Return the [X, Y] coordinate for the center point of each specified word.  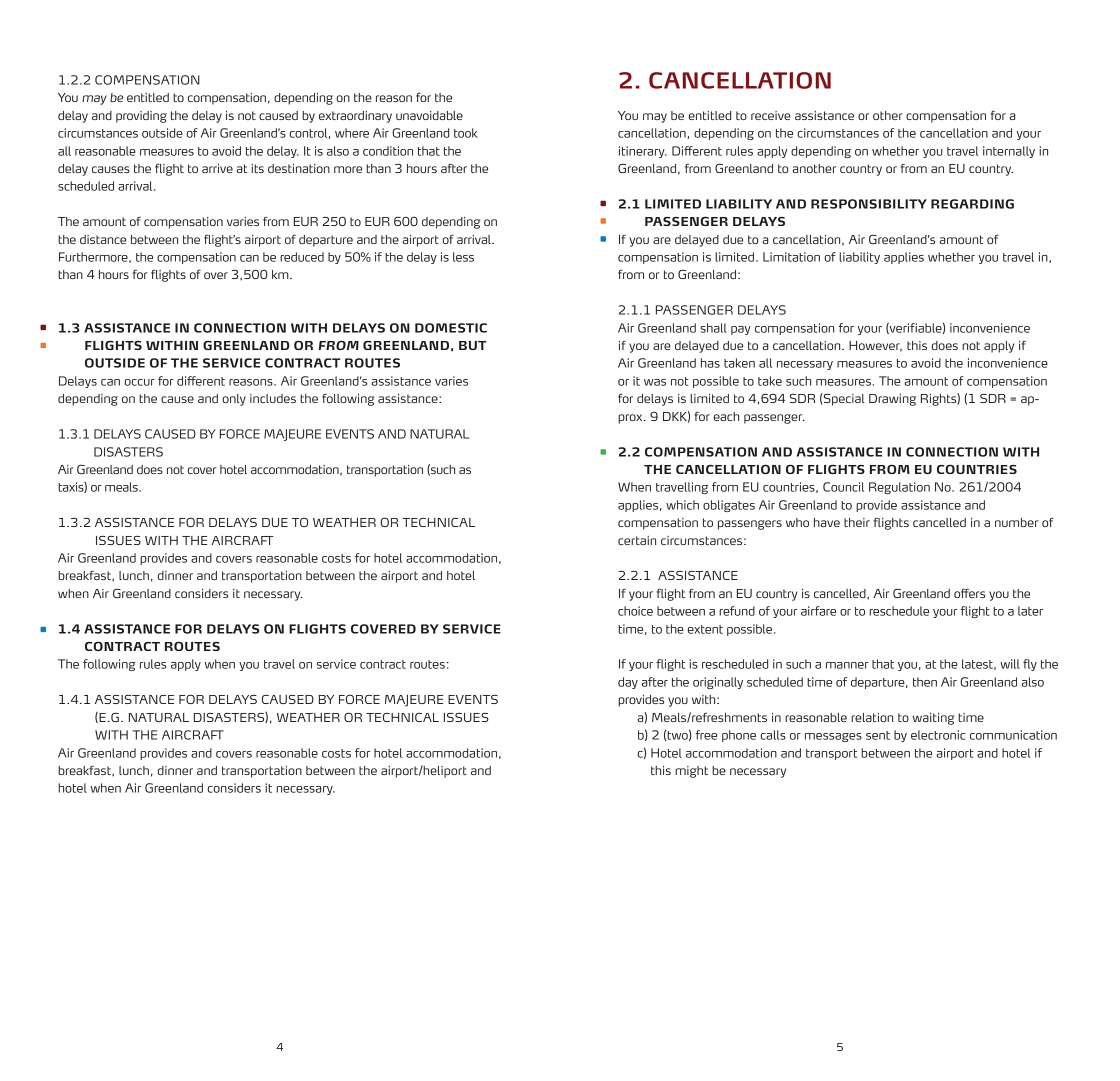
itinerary [643, 152]
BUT [473, 345]
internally [1009, 152]
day [628, 683]
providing [141, 117]
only [234, 400]
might [691, 772]
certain [637, 540]
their [857, 522]
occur [139, 382]
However [875, 346]
